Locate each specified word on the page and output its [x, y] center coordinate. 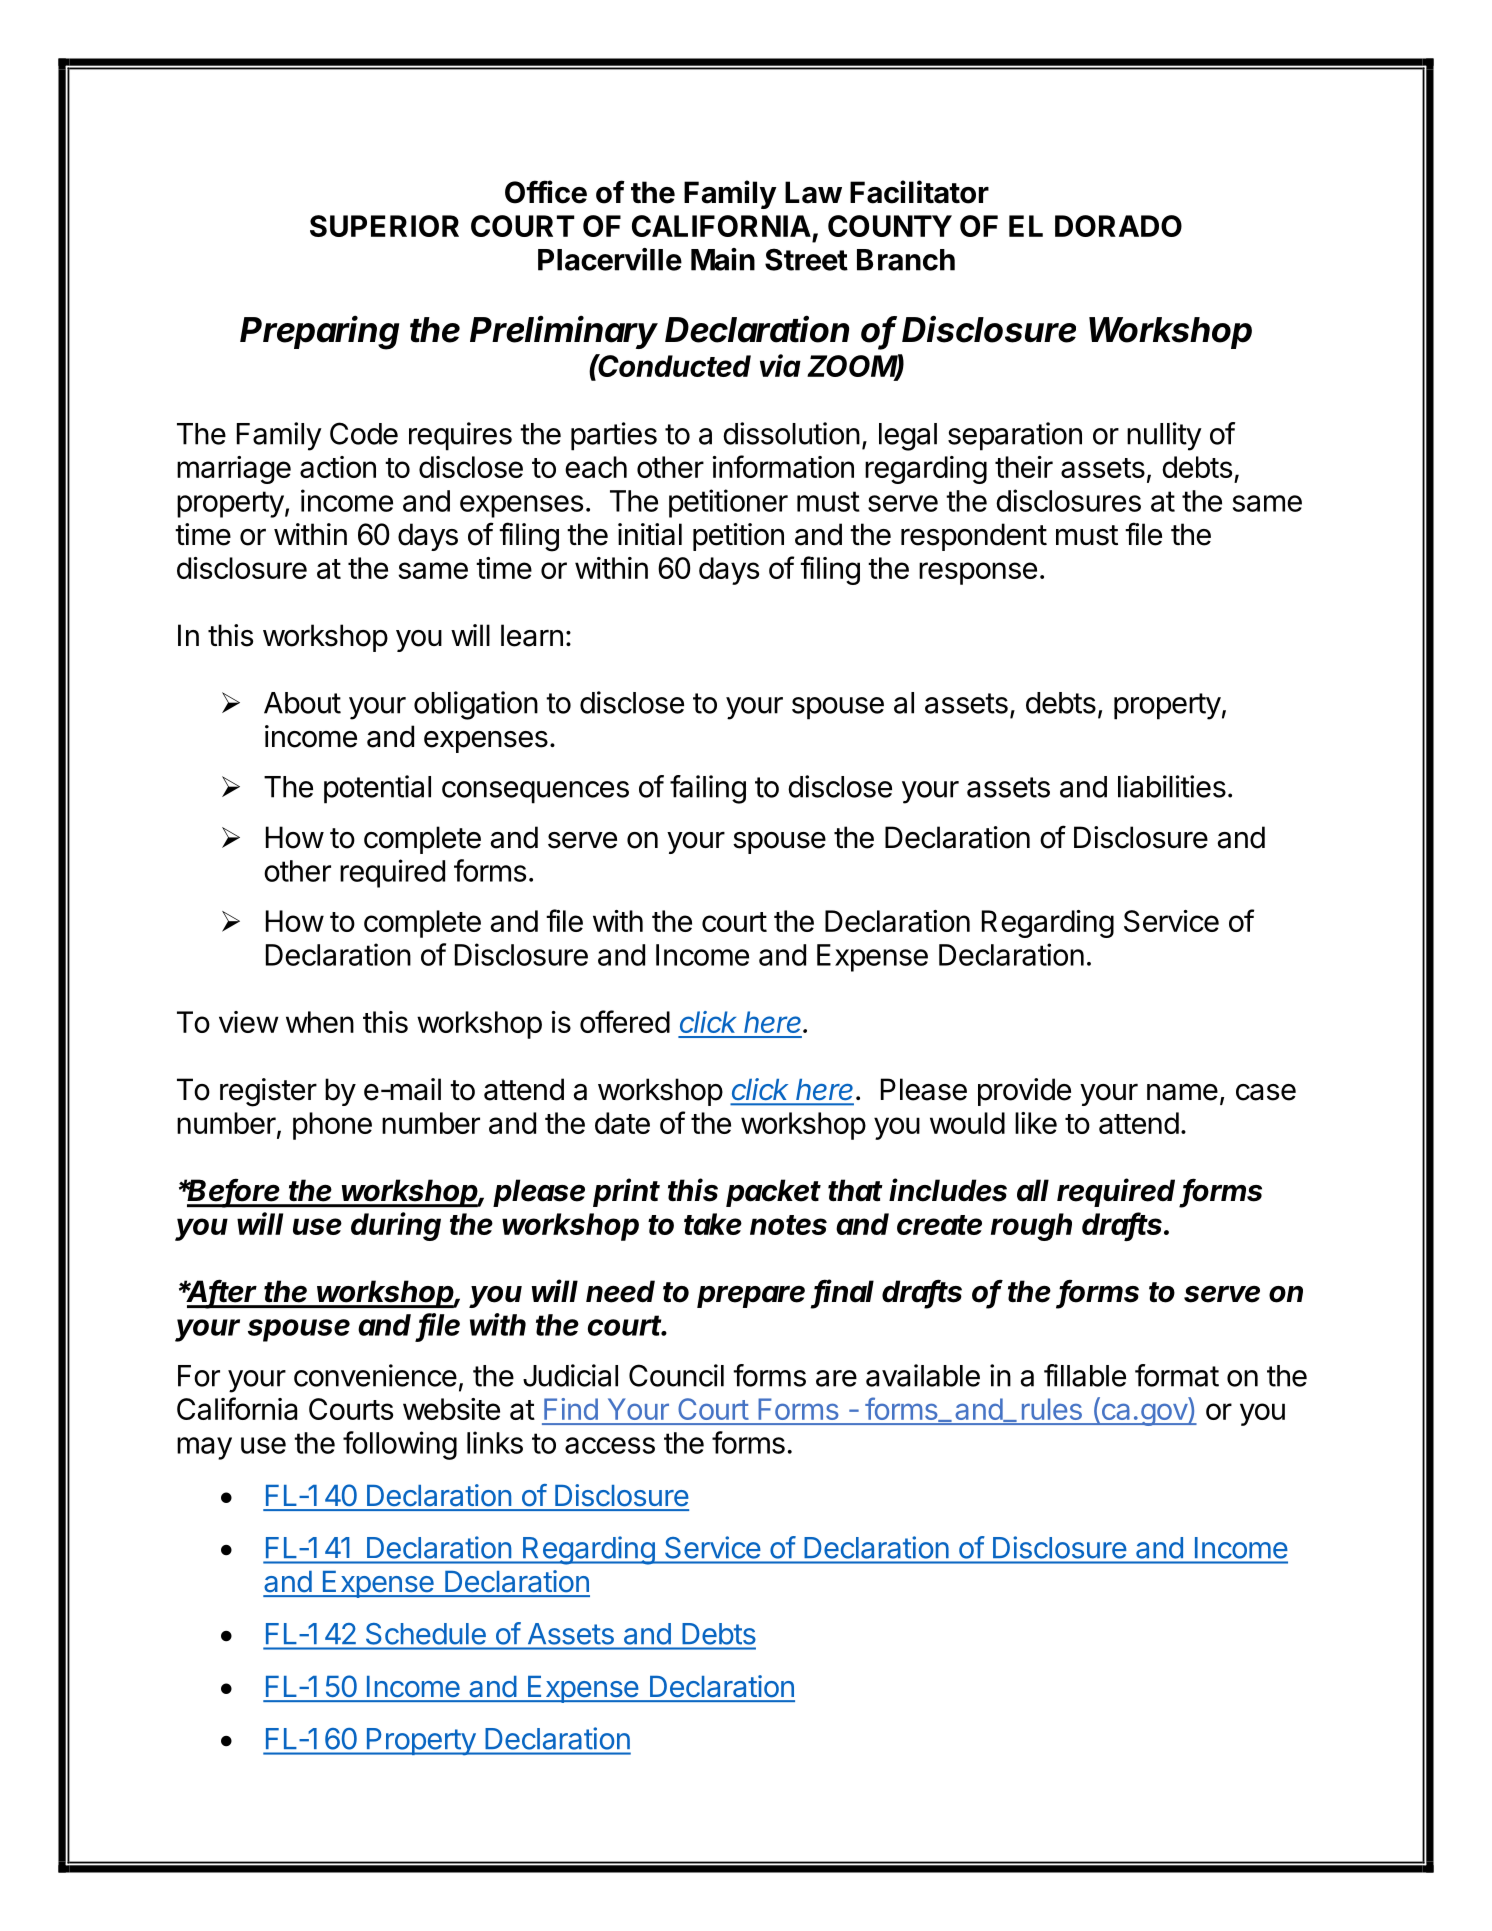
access [610, 1445]
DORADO [1118, 226]
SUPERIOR [384, 226]
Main [723, 259]
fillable [1085, 1375]
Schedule [426, 1634]
